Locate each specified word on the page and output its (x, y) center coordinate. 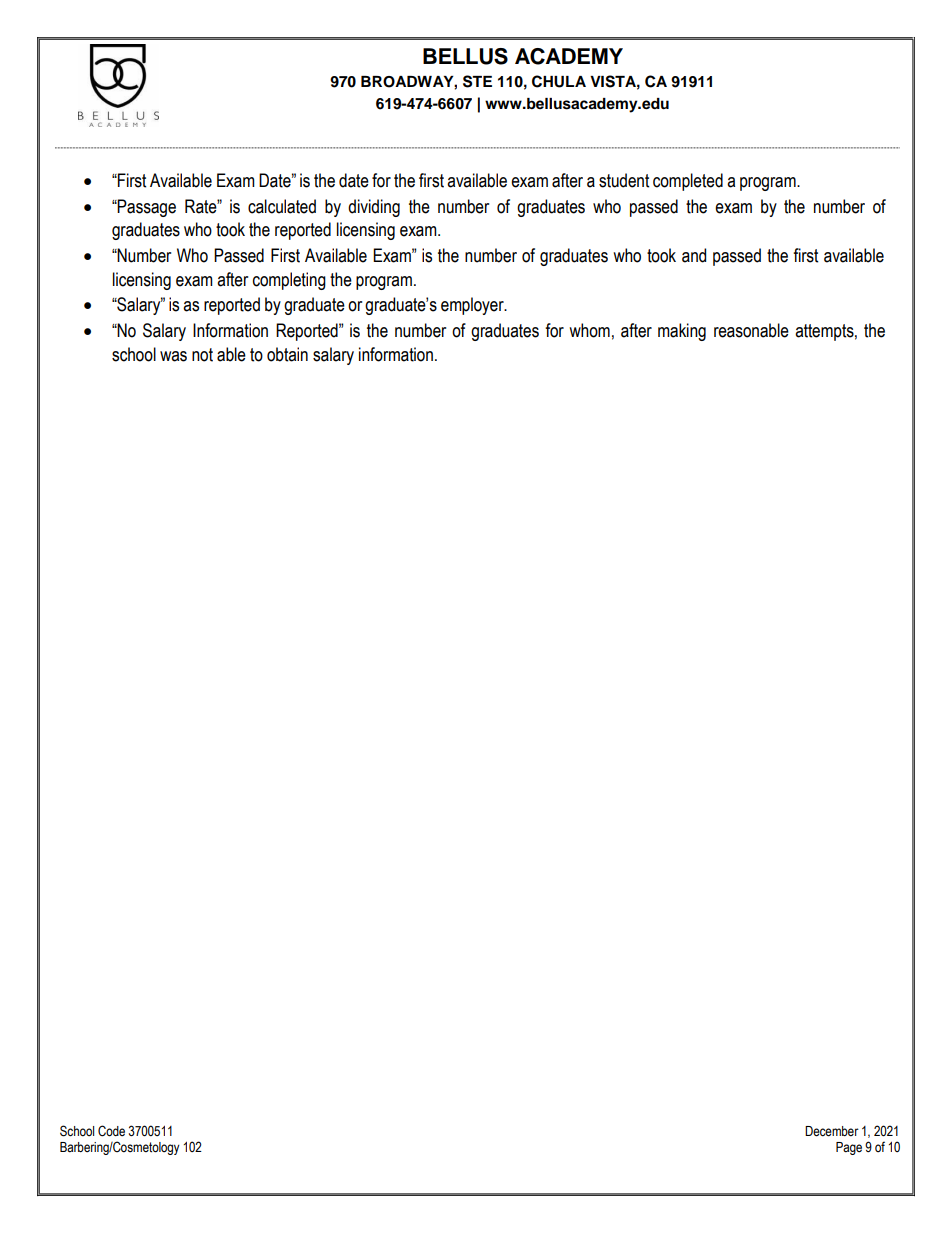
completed (688, 182)
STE (477, 81)
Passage (146, 208)
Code (111, 1131)
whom (589, 330)
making (682, 332)
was (173, 356)
